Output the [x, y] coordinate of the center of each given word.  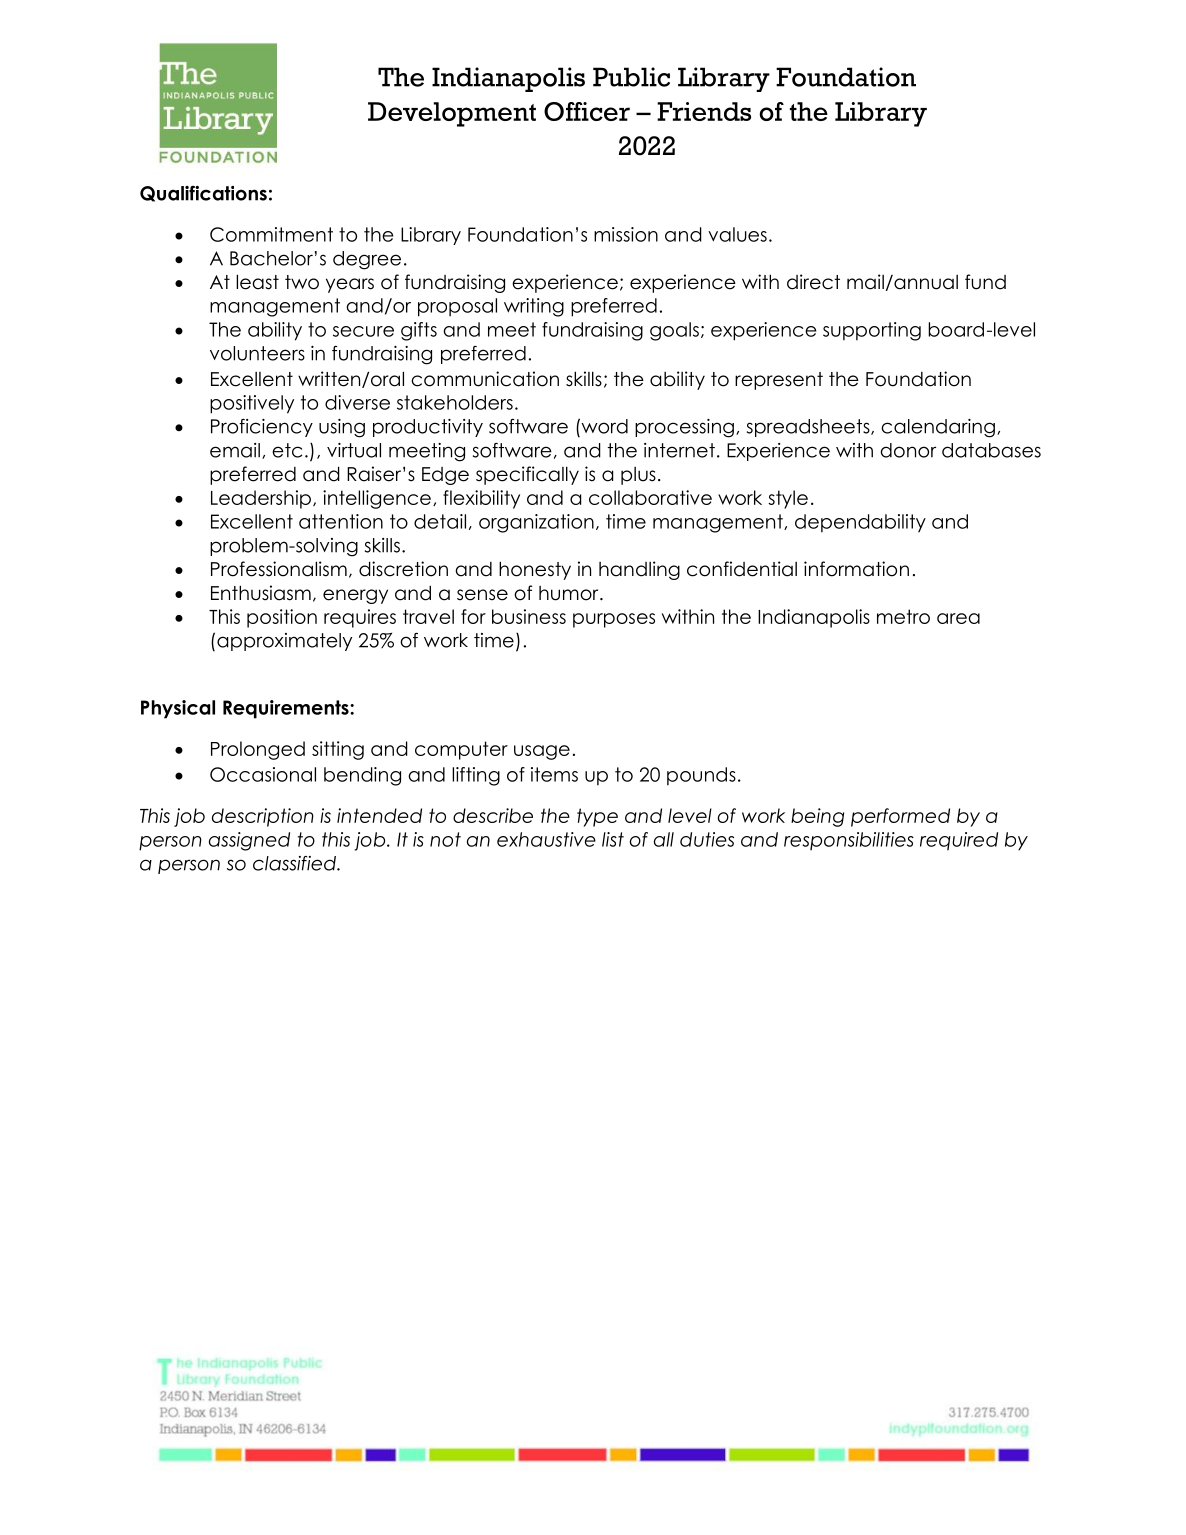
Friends [704, 111]
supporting [872, 331]
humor [570, 593]
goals [674, 331]
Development [452, 114]
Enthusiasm [261, 593]
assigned [249, 841]
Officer [587, 111]
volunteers [257, 353]
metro [903, 616]
